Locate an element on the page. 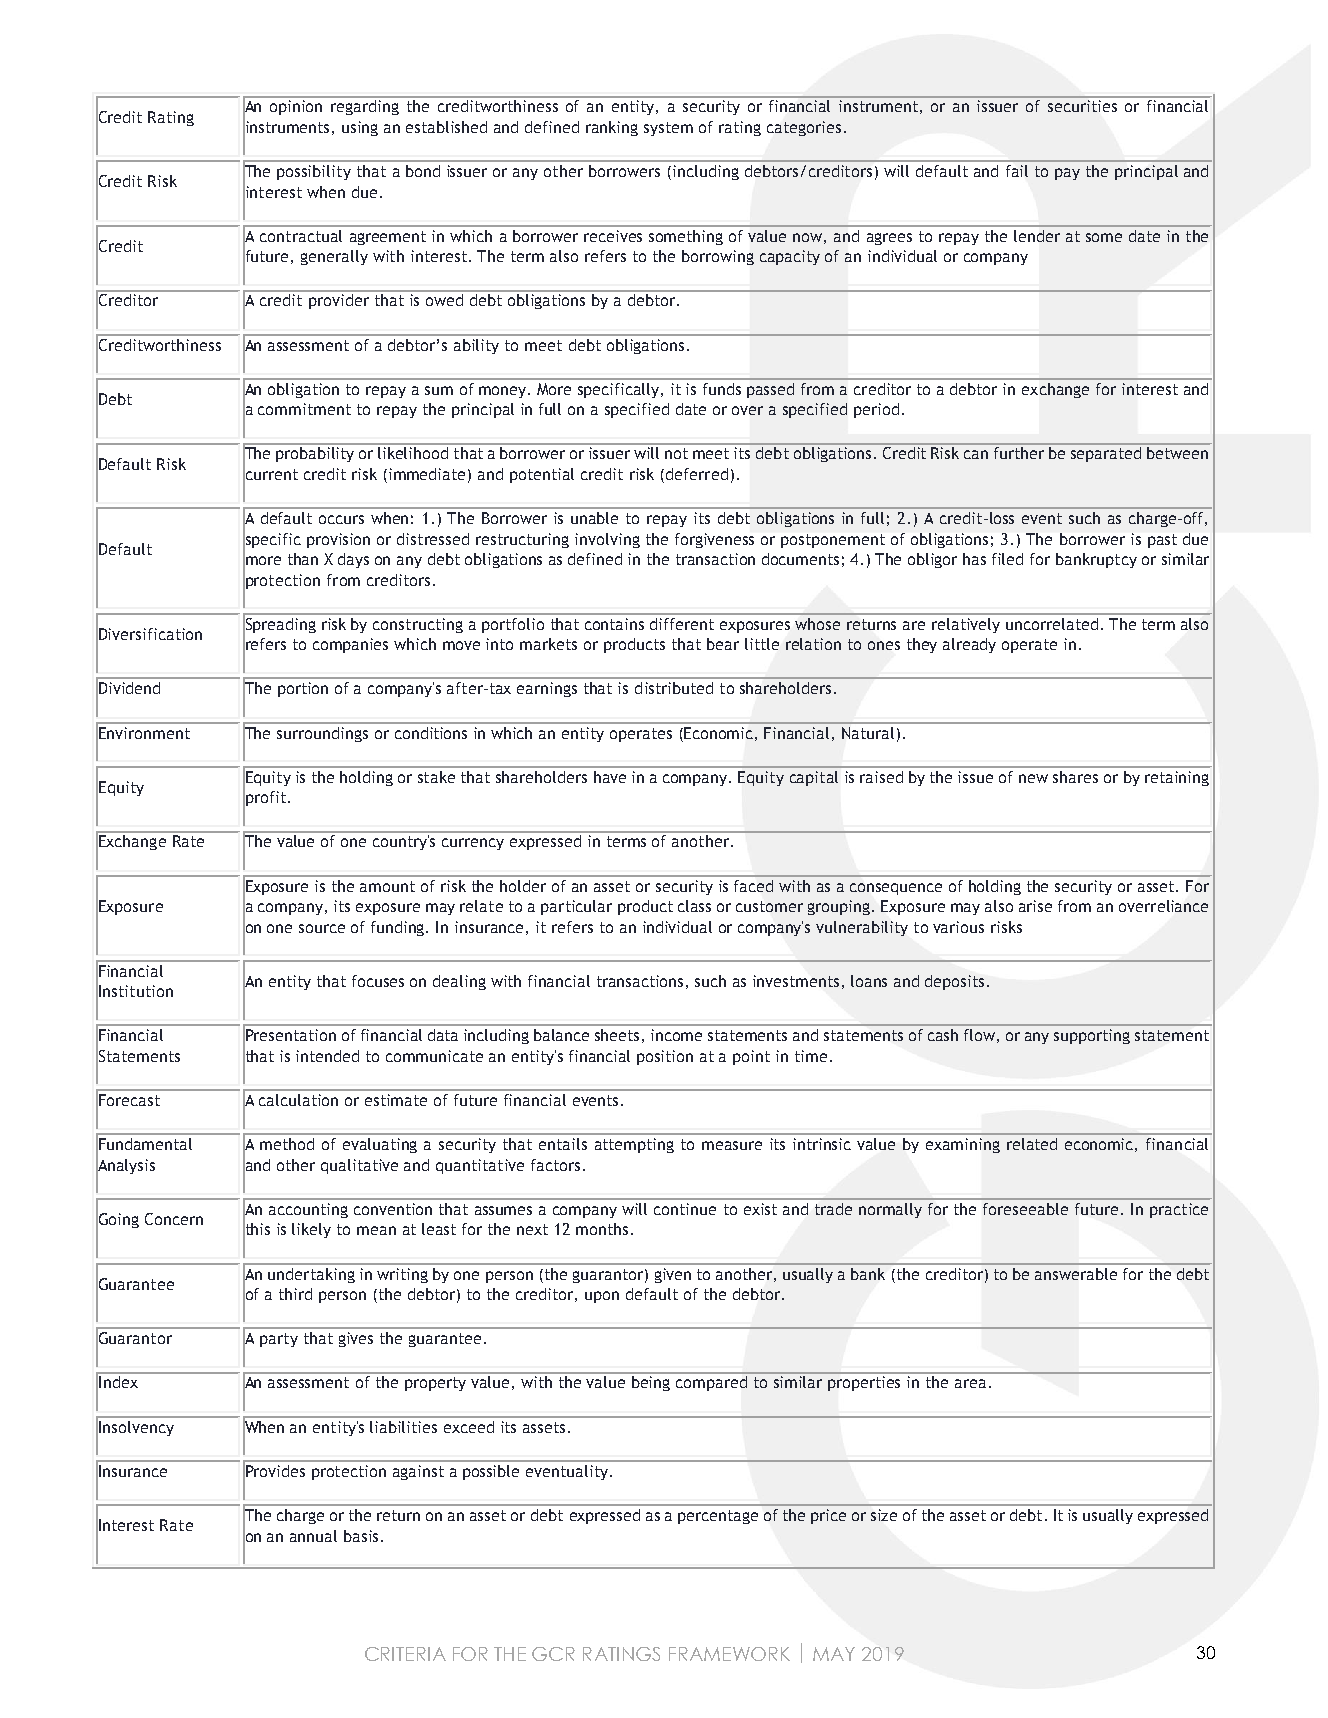 This page has height=1718, width=1328. fail is located at coordinates (1017, 171).
